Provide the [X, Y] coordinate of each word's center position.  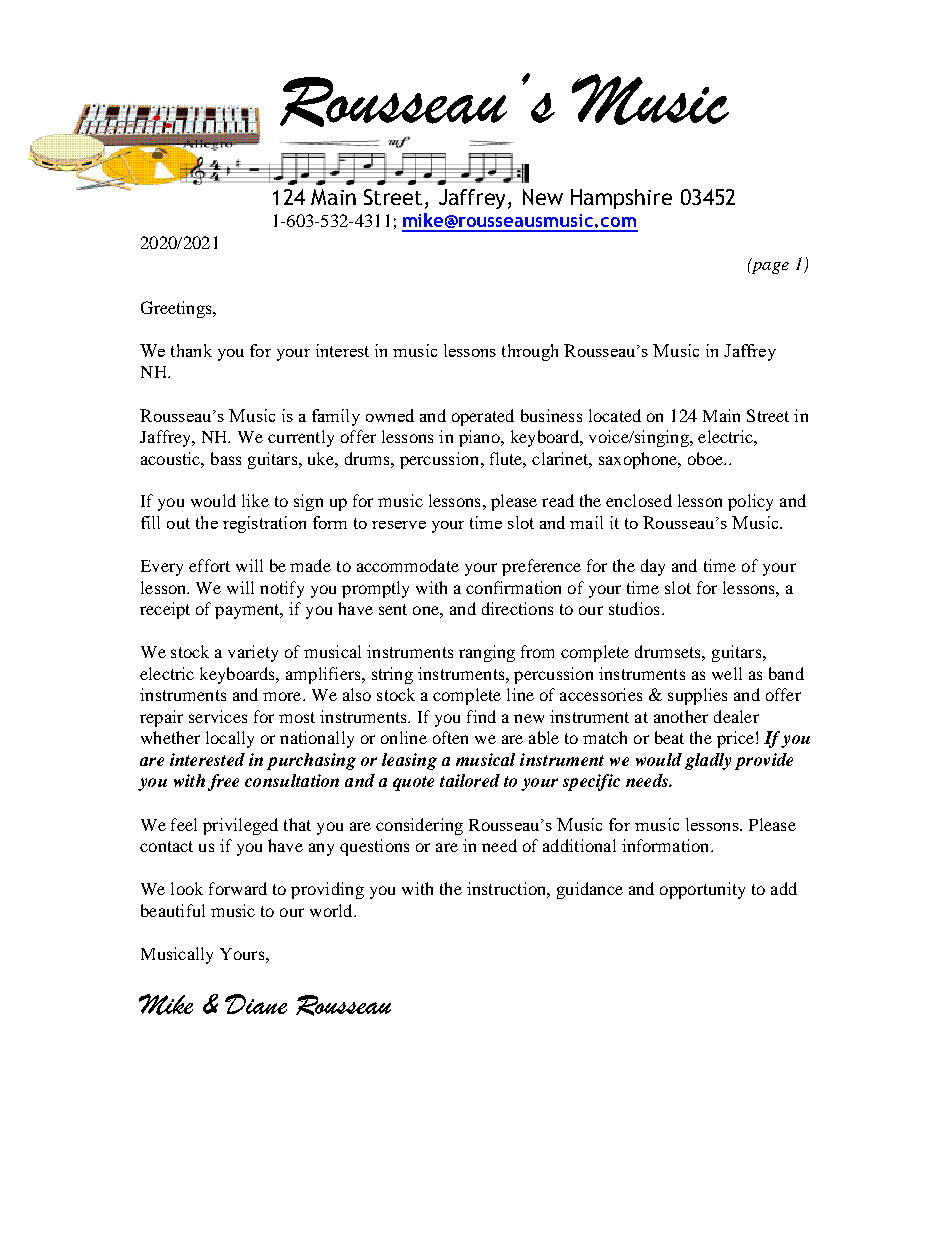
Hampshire [621, 199]
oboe [706, 458]
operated [483, 417]
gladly [708, 761]
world [332, 910]
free [223, 782]
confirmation [513, 587]
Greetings [177, 309]
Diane [256, 1004]
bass [226, 458]
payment [248, 611]
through [530, 352]
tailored [470, 780]
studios [634, 608]
